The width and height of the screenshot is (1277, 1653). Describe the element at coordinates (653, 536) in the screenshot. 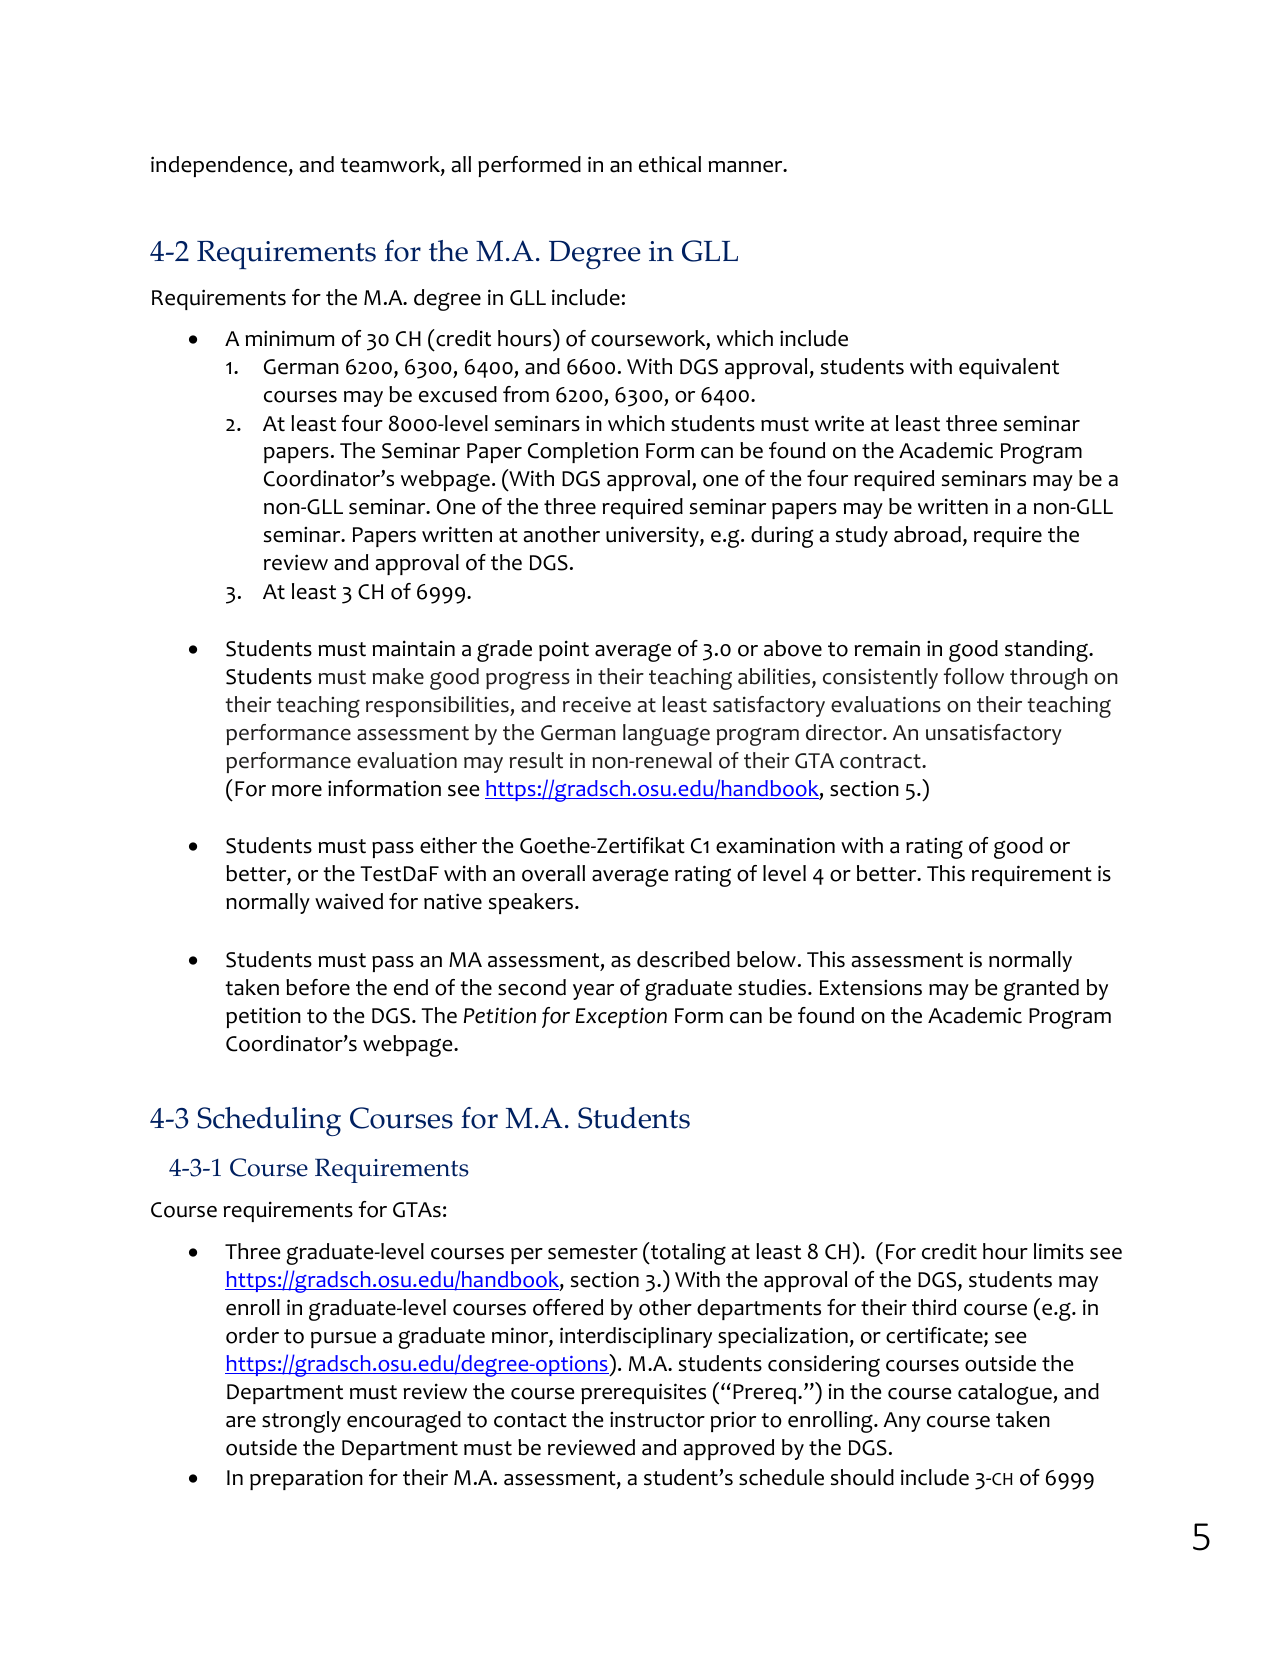

I see `university` at that location.
